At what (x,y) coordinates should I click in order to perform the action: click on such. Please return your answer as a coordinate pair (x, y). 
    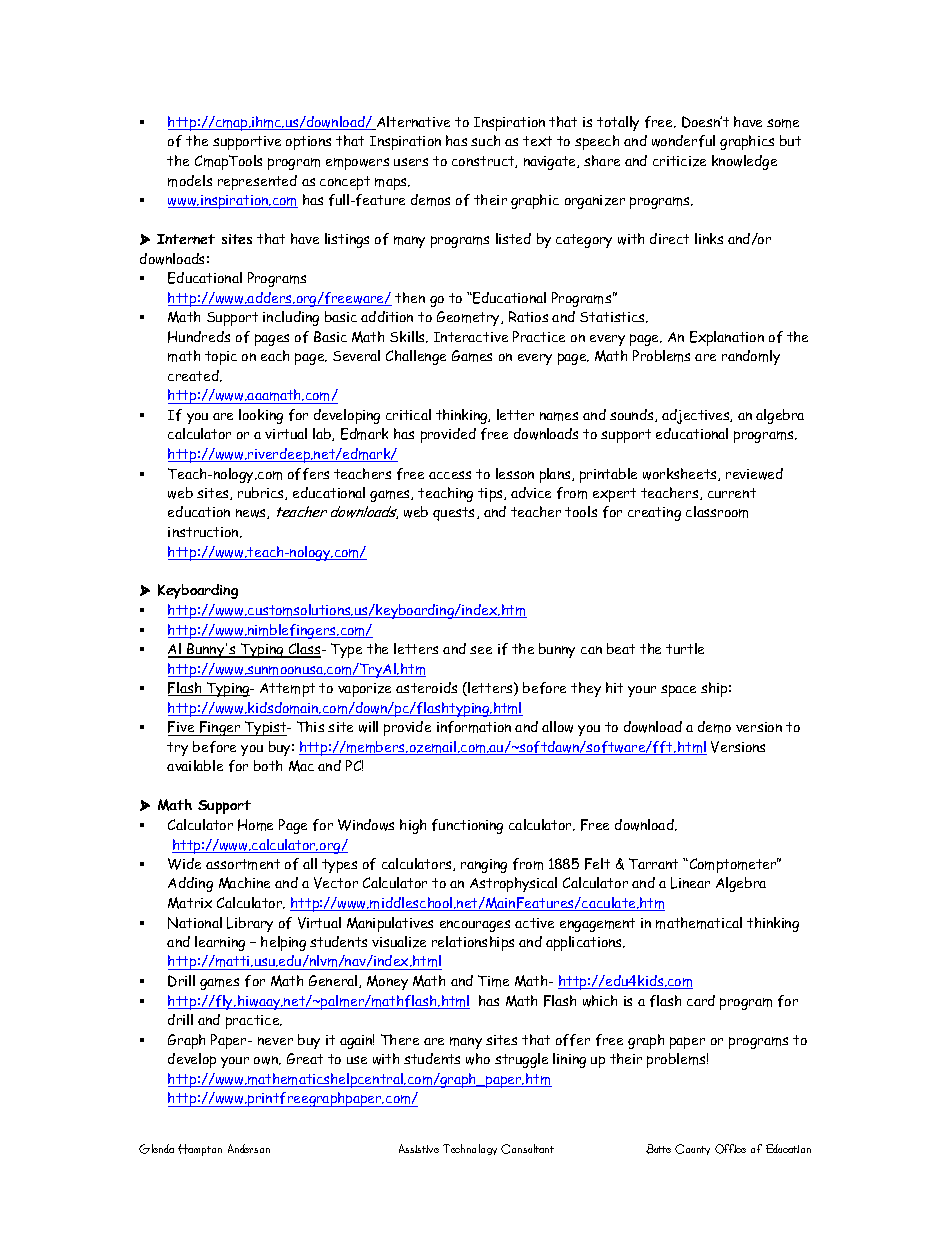
    Looking at the image, I should click on (485, 140).
